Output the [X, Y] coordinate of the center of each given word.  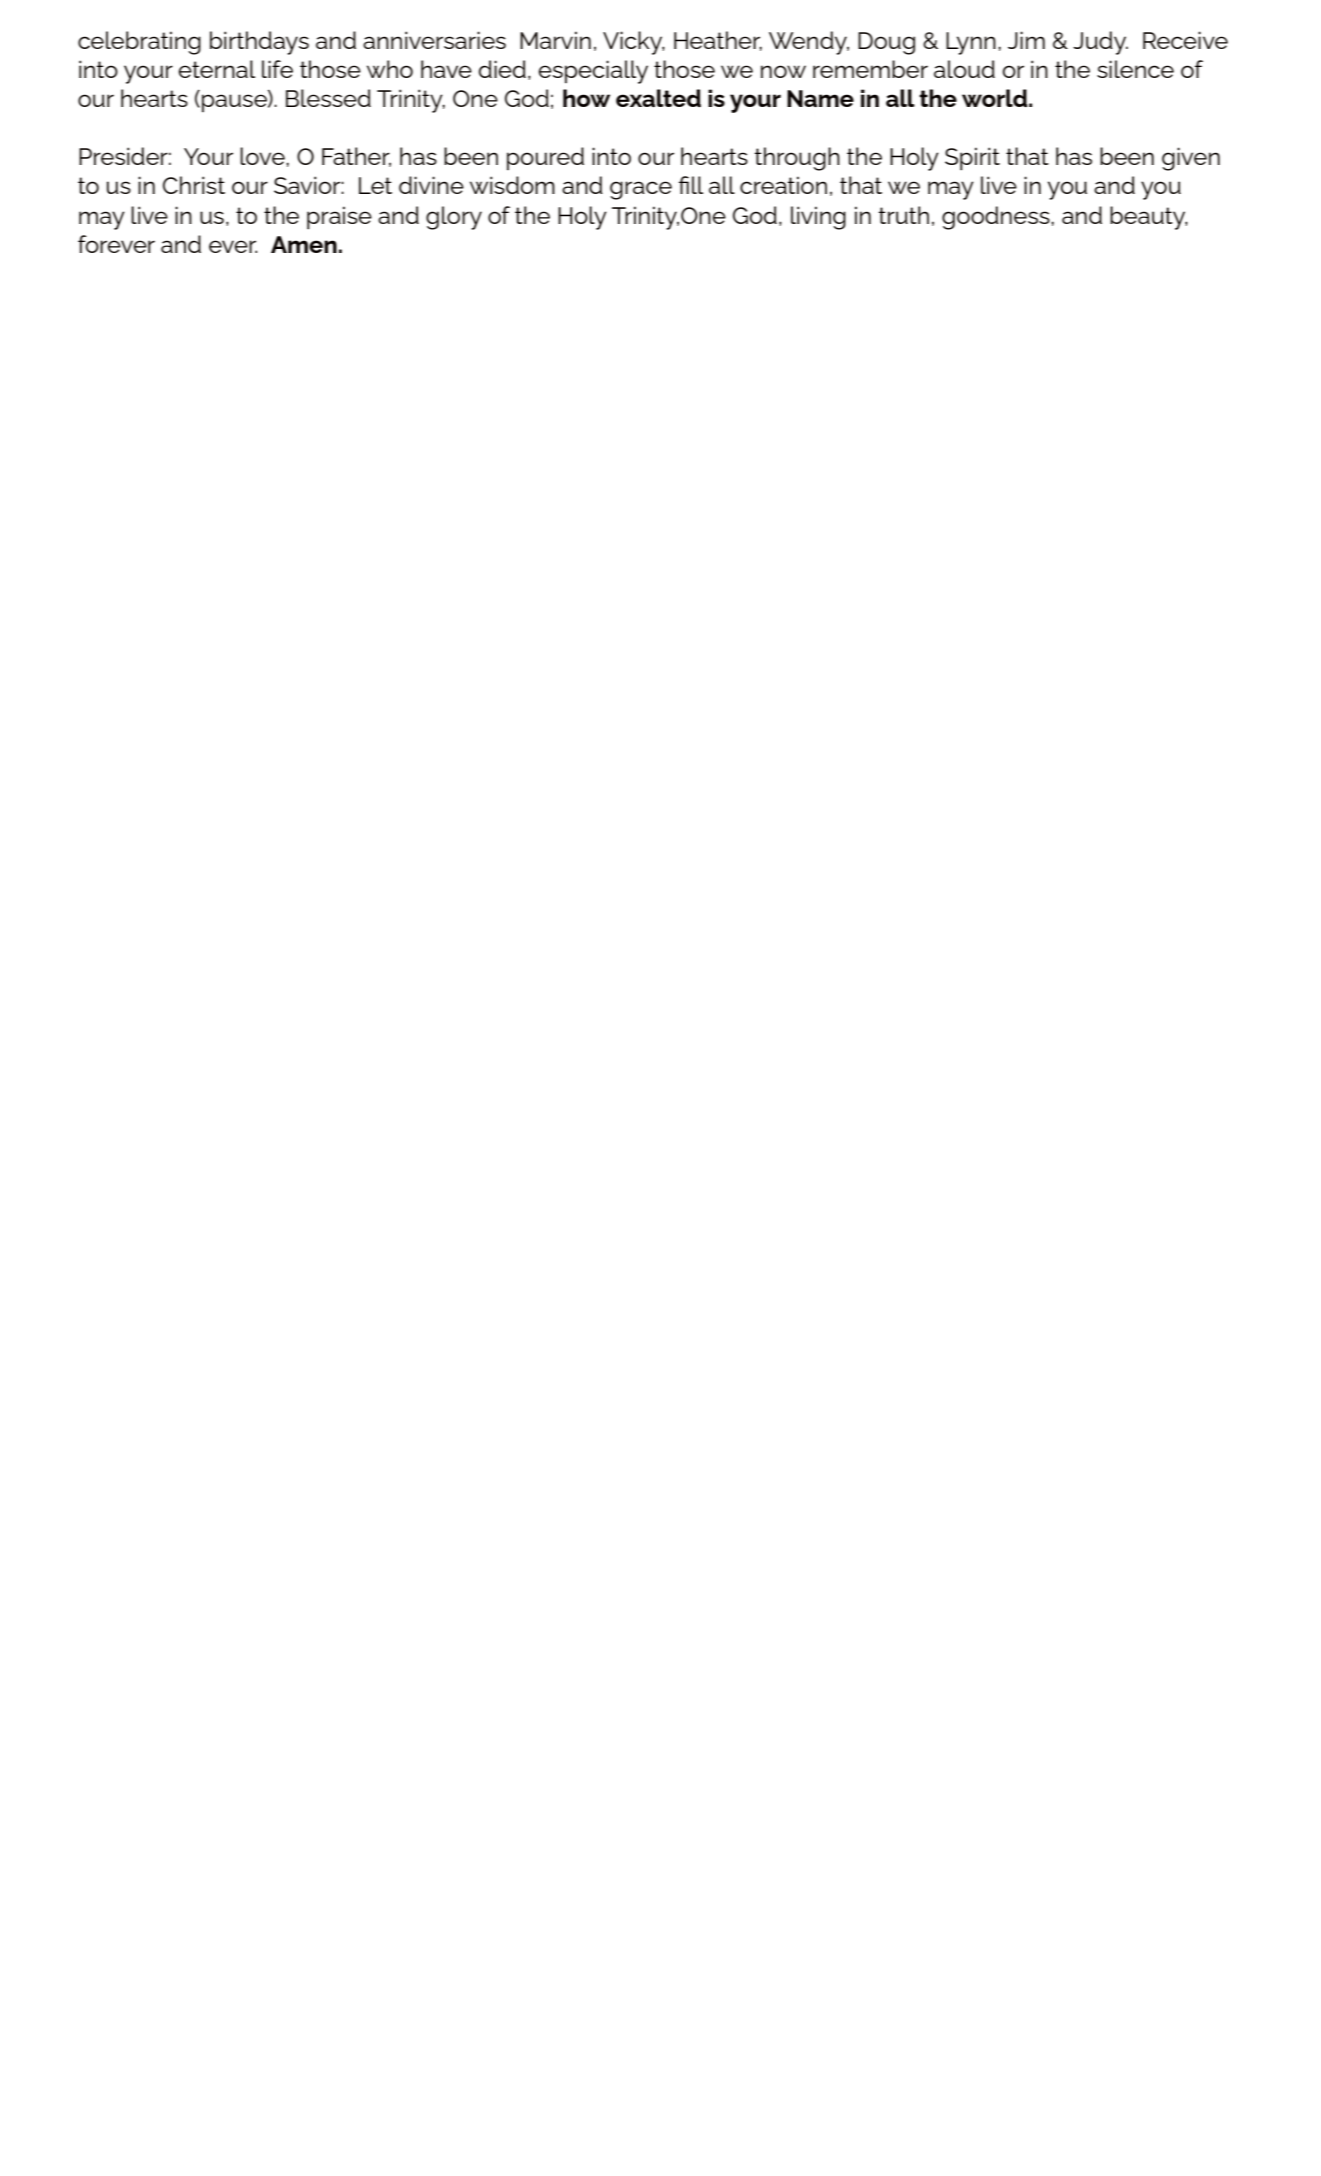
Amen [304, 244]
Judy [1100, 43]
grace [641, 190]
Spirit [972, 159]
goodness [997, 218]
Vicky [634, 43]
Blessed [328, 98]
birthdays [259, 43]
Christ [194, 185]
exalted [658, 98]
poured [545, 158]
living [818, 218]
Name [820, 98]
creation [783, 185]
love [263, 156]
